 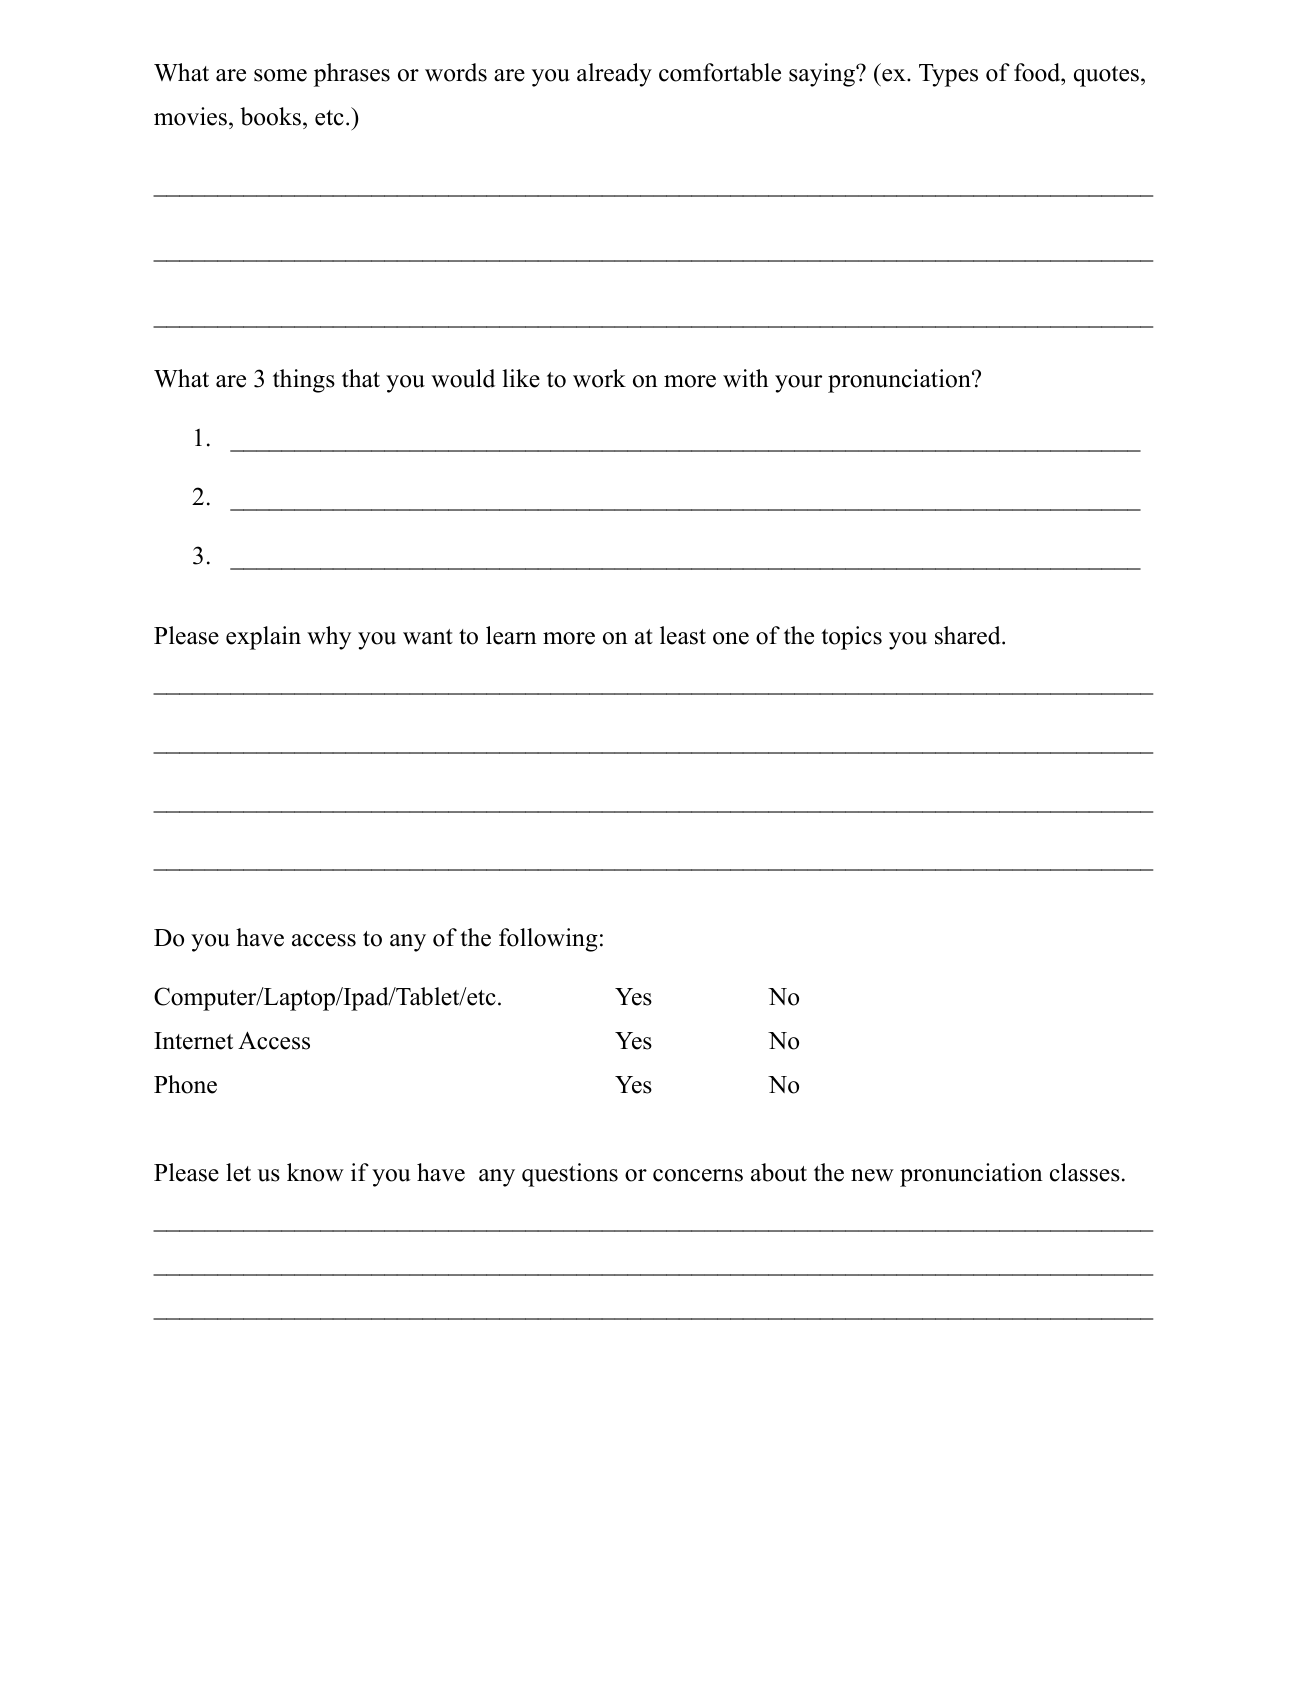 I want to click on Types, so click(x=948, y=75).
